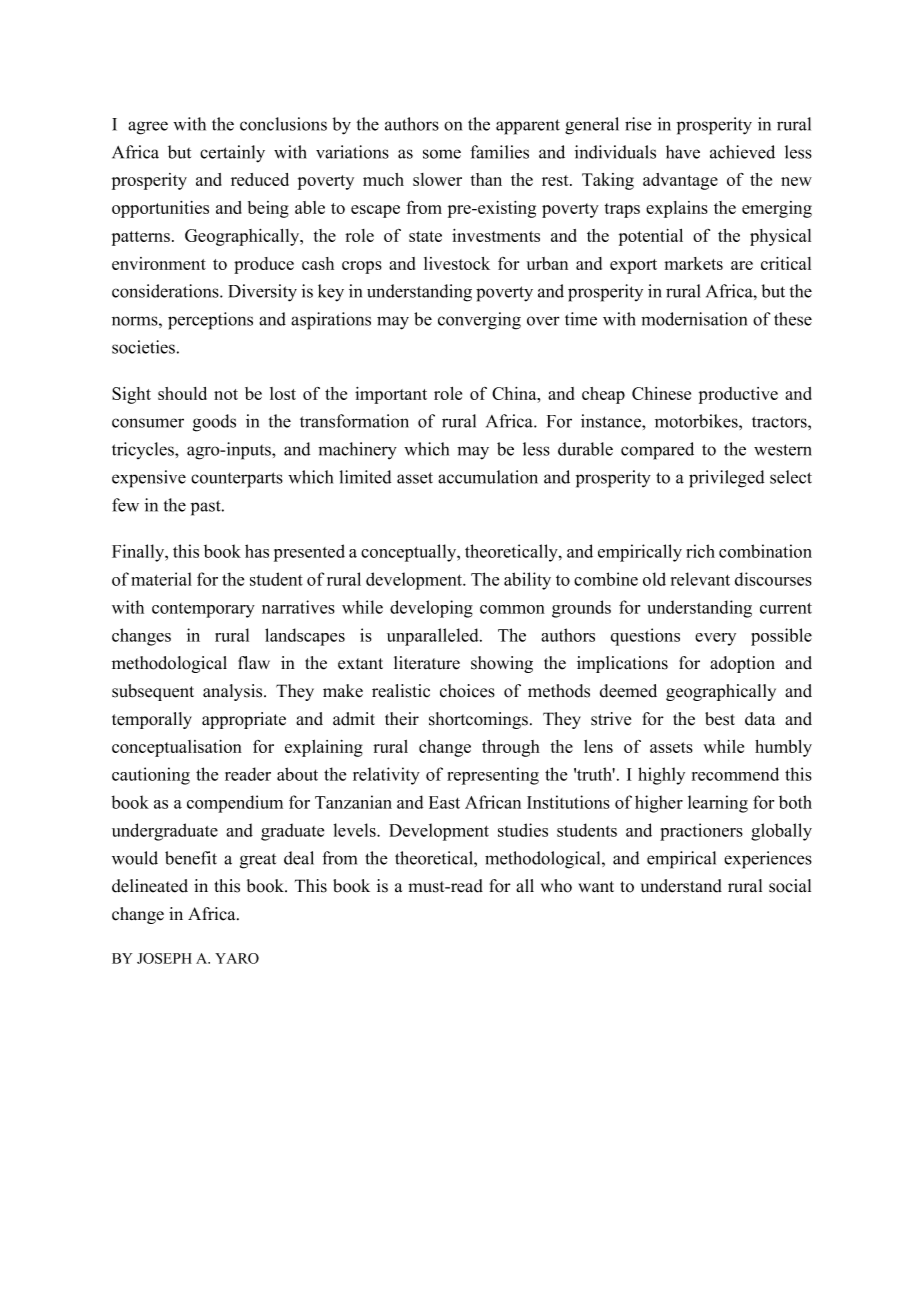 The height and width of the screenshot is (1308, 924). Describe the element at coordinates (232, 154) in the screenshot. I see `certainly` at that location.
